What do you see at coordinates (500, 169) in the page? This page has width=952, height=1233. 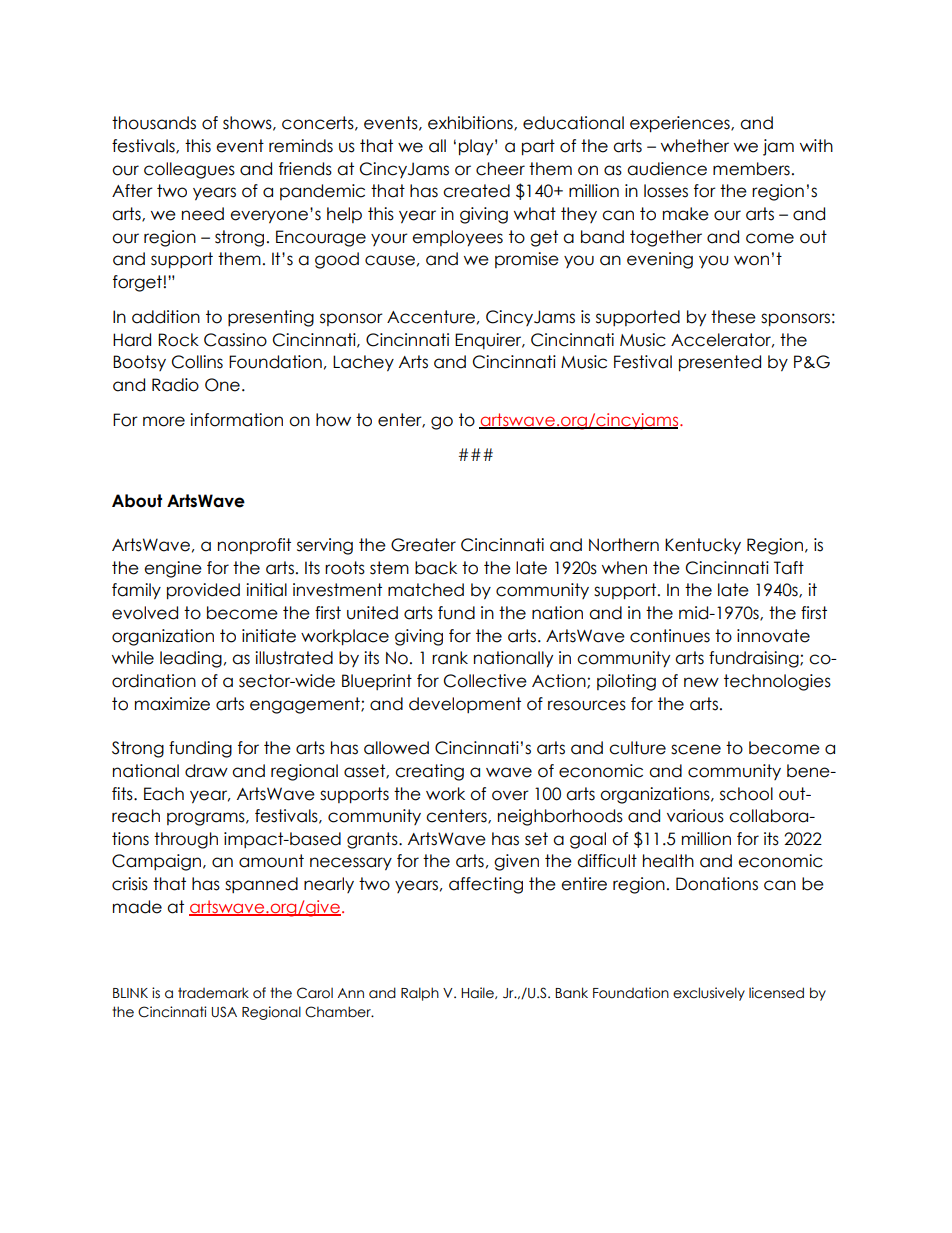 I see `cheer` at bounding box center [500, 169].
